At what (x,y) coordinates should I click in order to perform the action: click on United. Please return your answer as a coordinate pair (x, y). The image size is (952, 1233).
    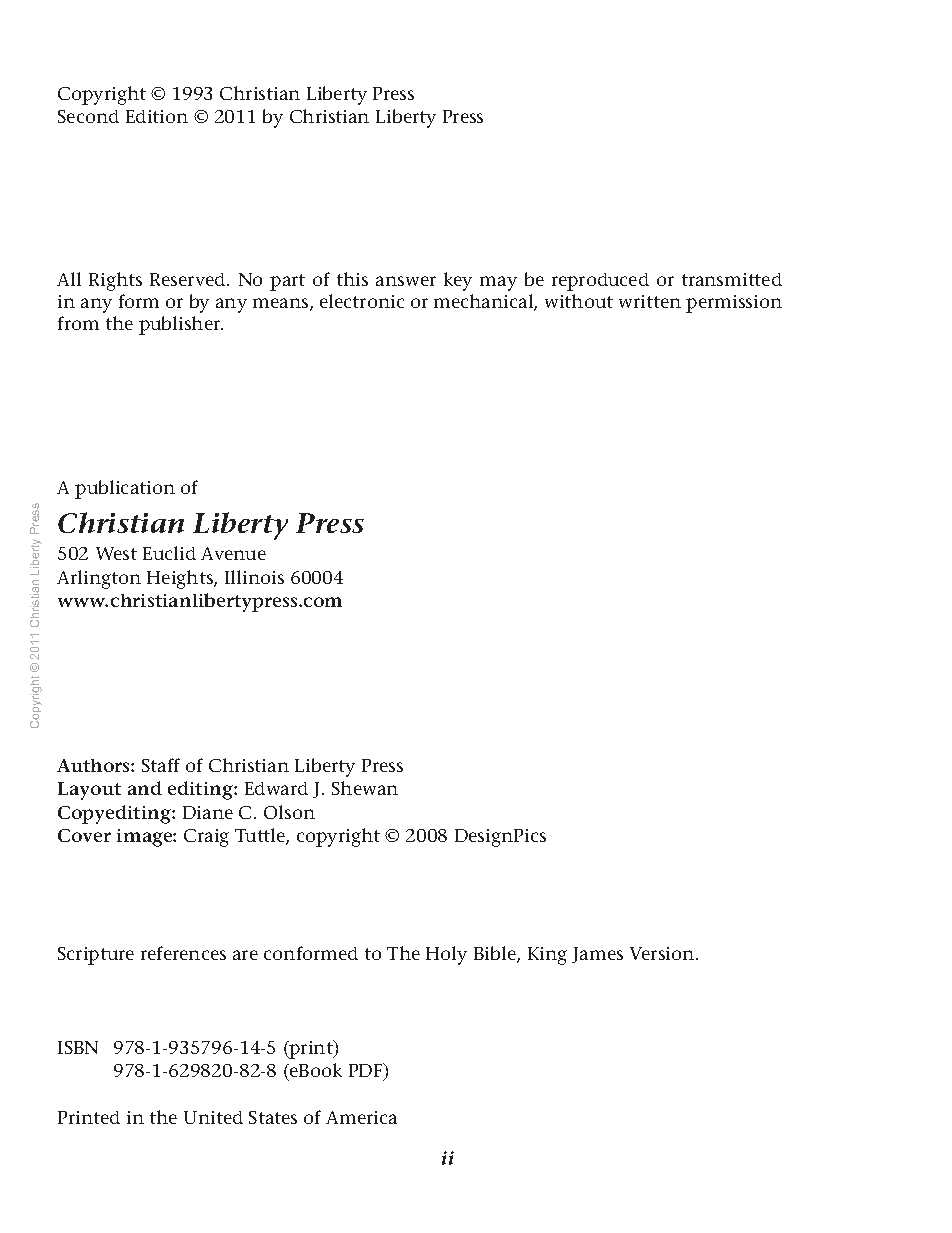
    Looking at the image, I should click on (213, 1117).
